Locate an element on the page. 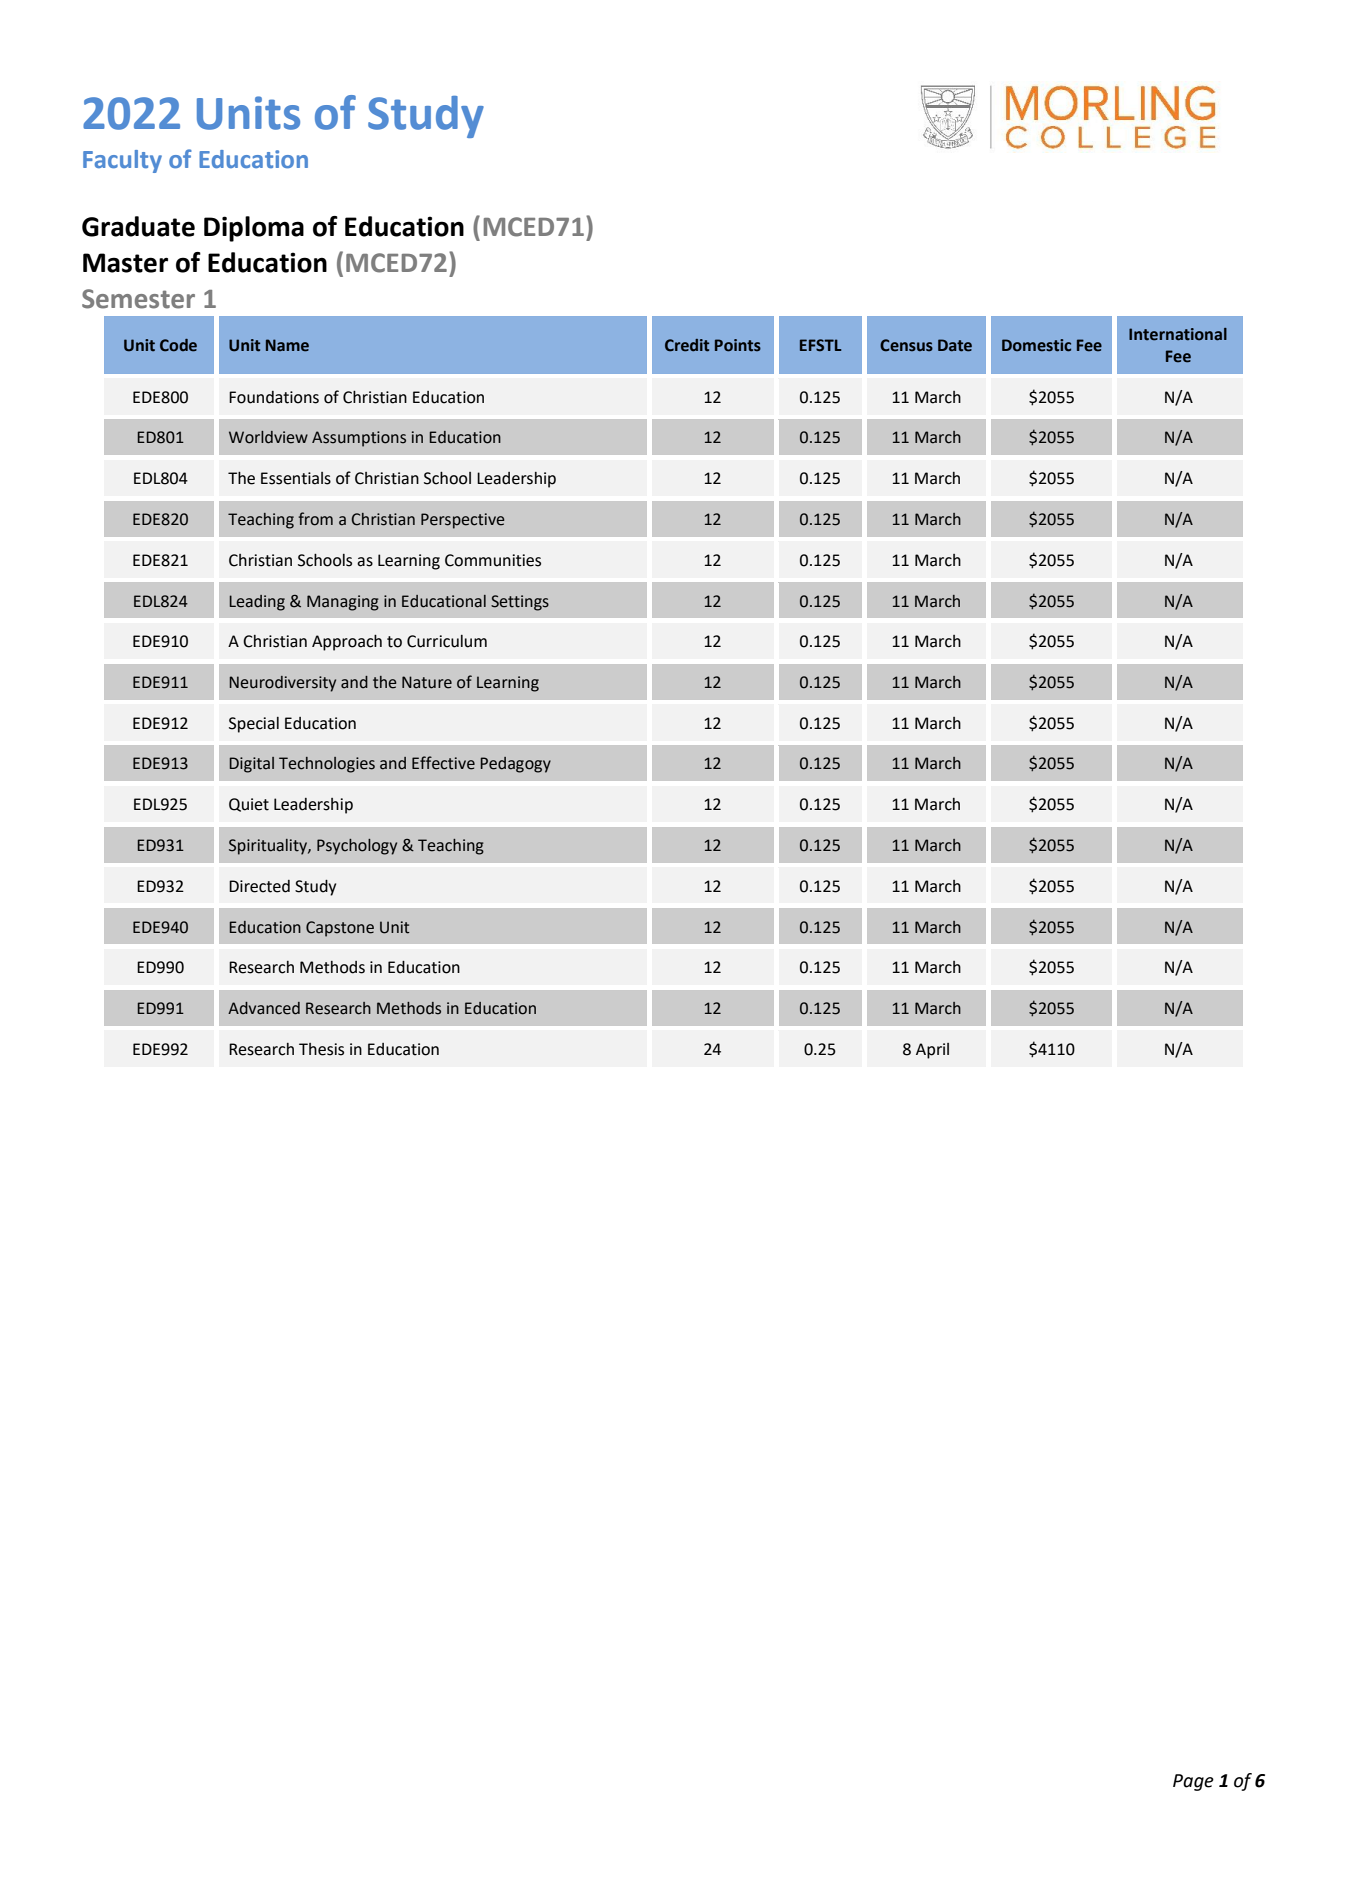  Diploma is located at coordinates (254, 229).
